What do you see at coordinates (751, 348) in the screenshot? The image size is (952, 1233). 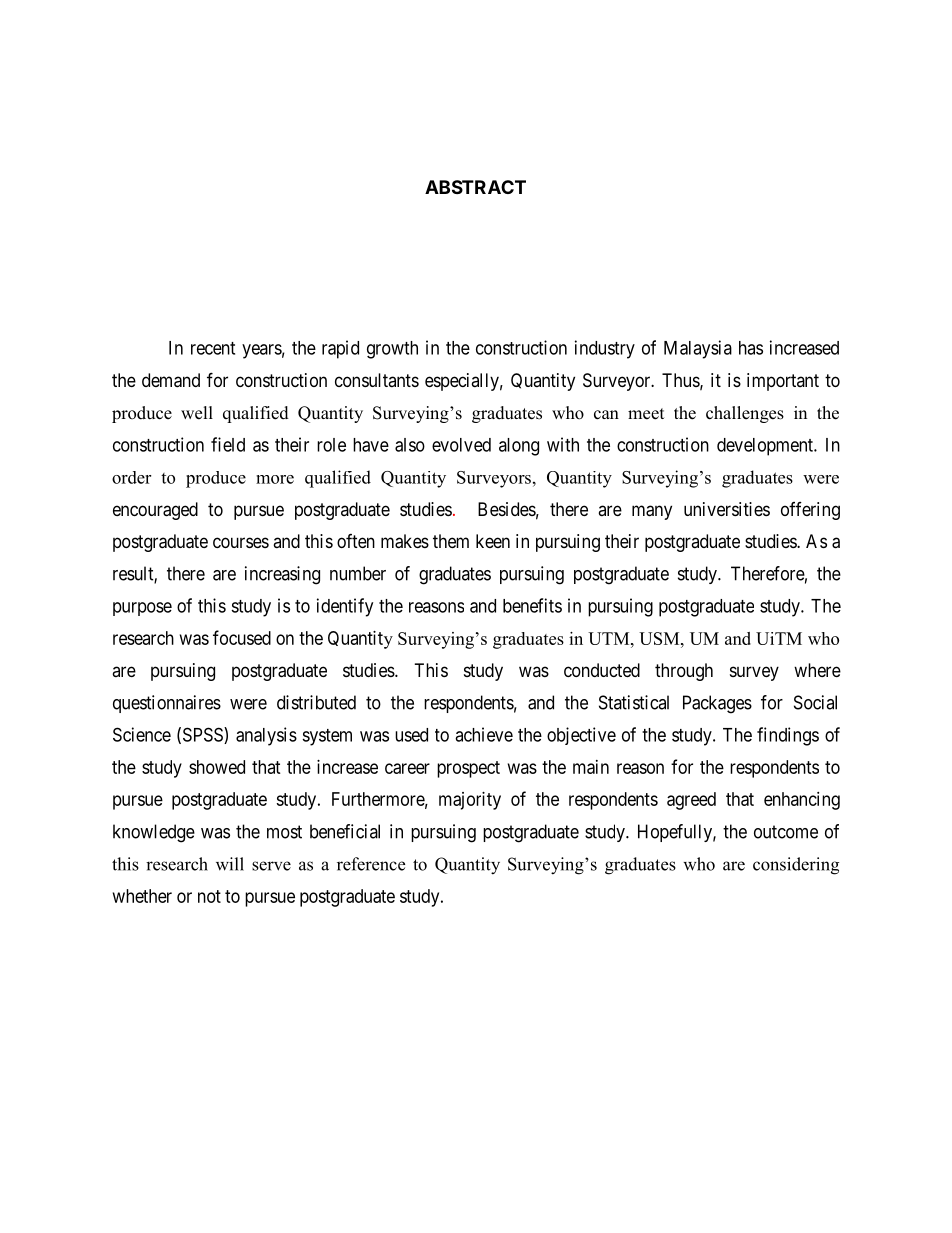 I see `has` at bounding box center [751, 348].
